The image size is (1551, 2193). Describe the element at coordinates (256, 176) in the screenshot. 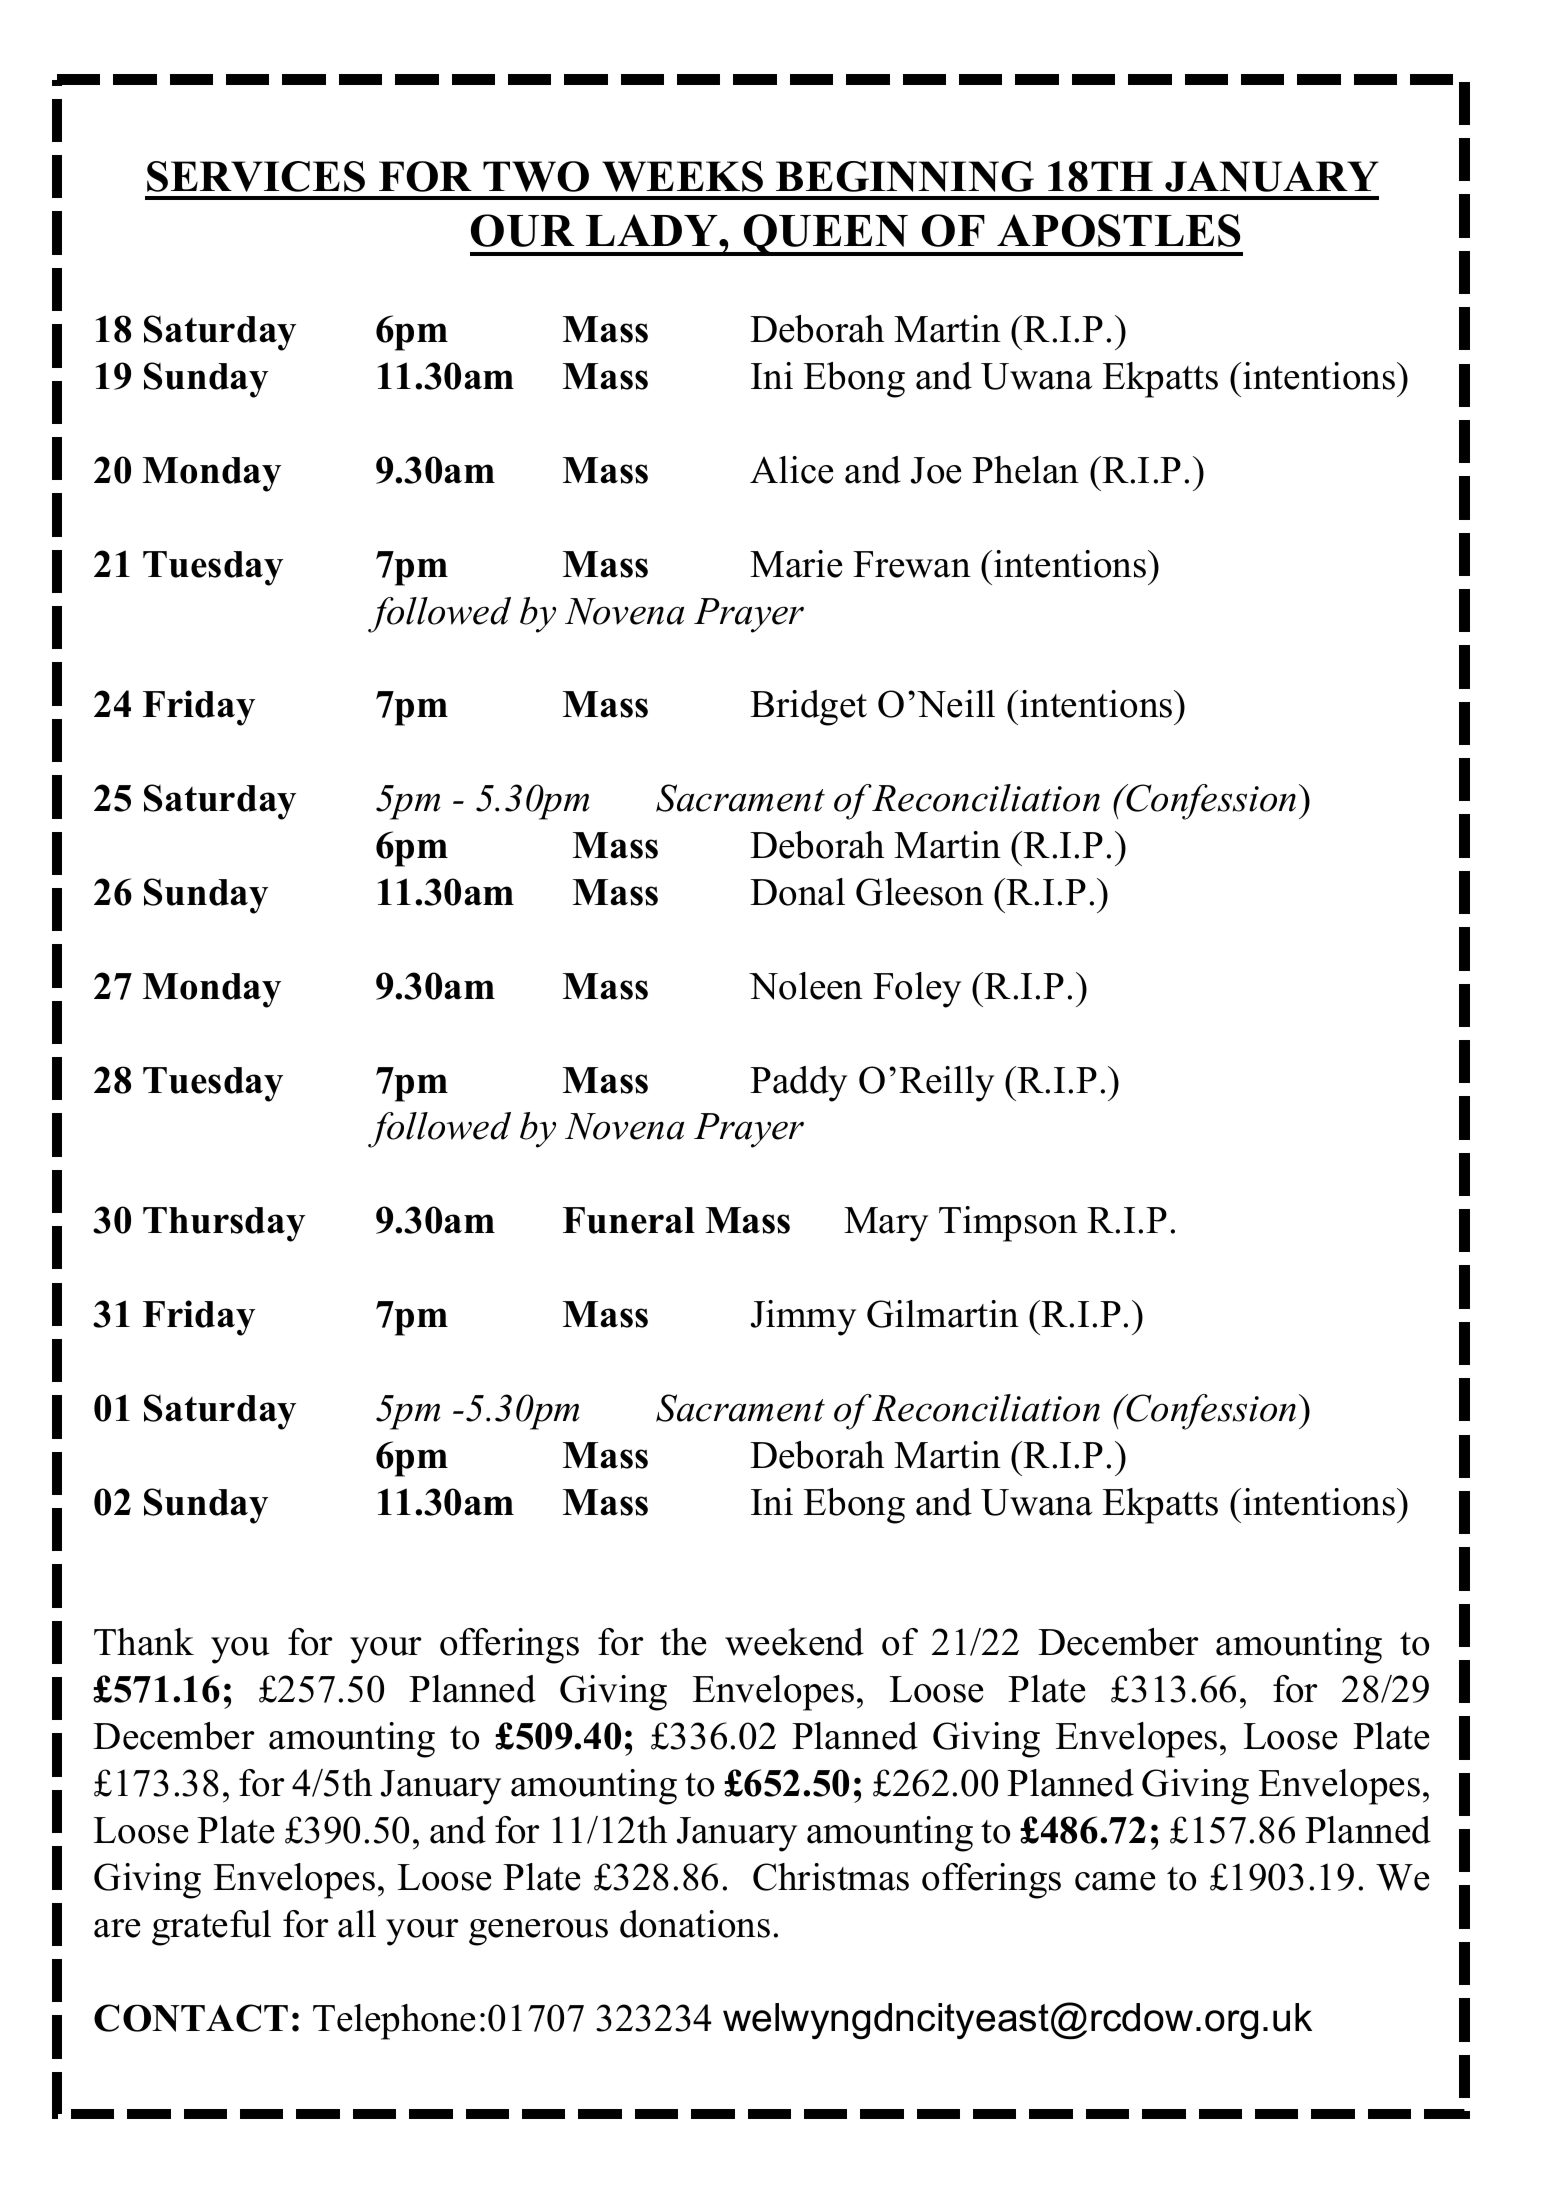

I see `SERVICES` at that location.
